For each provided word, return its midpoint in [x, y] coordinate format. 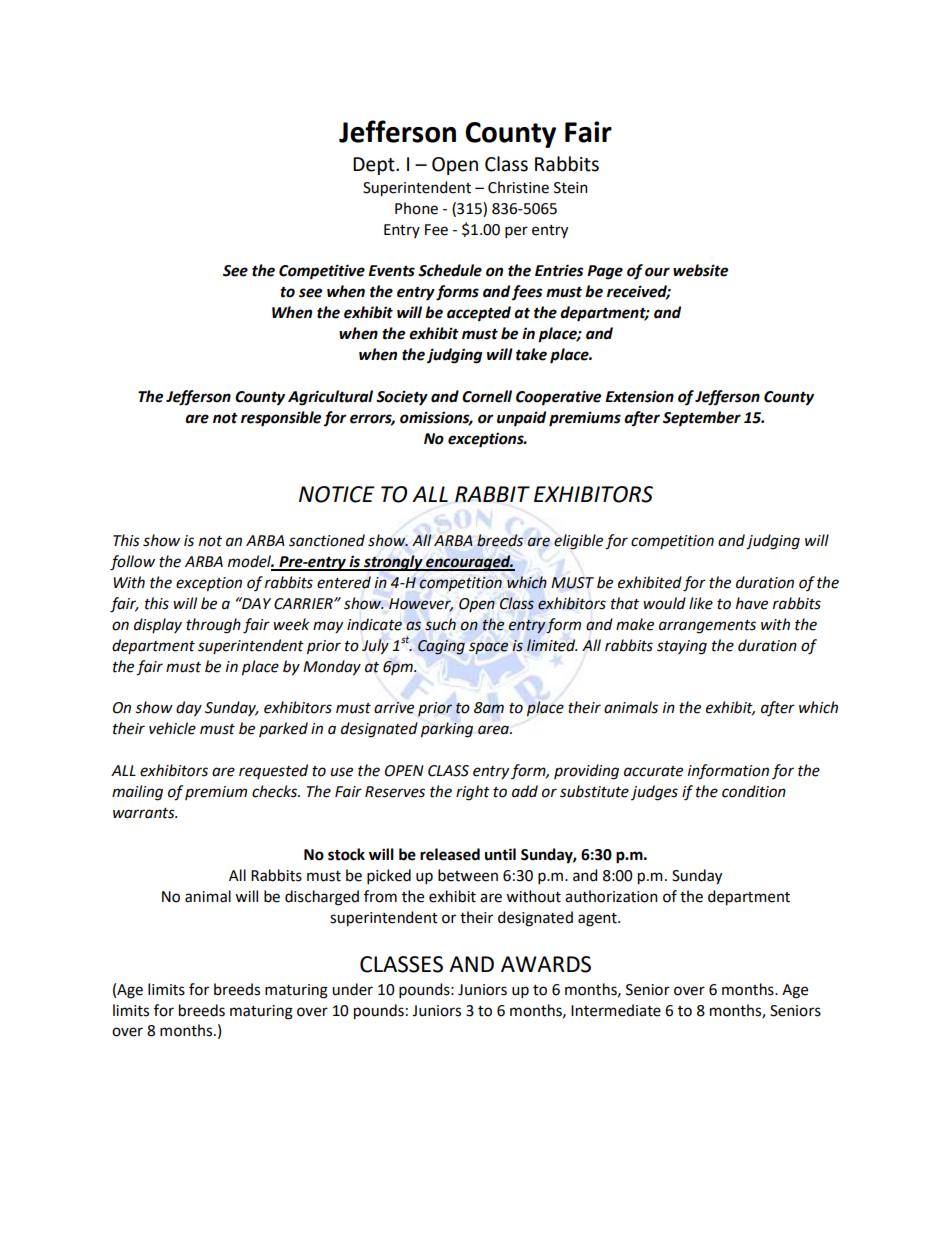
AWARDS [546, 964]
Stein [571, 188]
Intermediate [616, 1010]
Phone [416, 208]
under [352, 989]
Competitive [322, 272]
